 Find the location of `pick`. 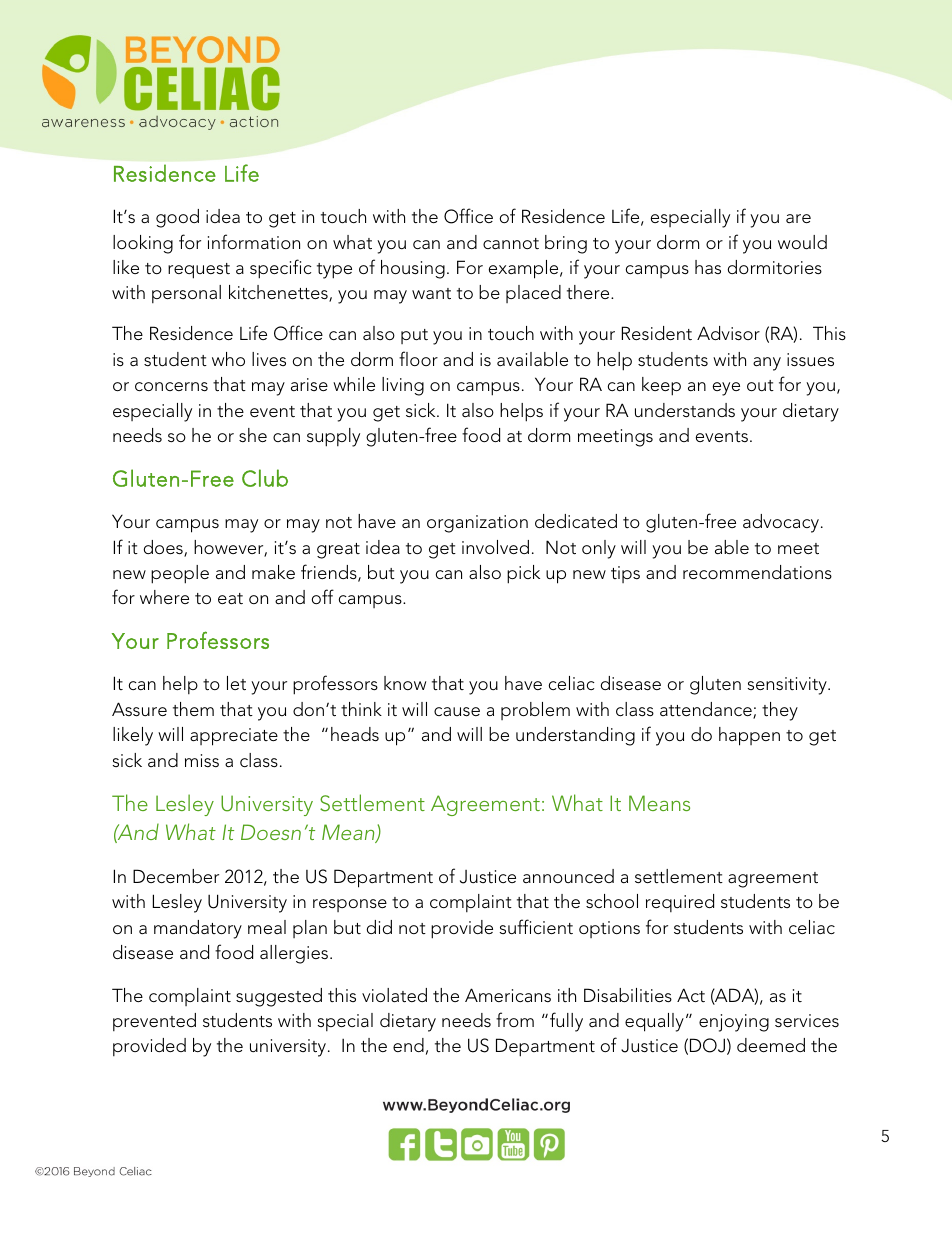

pick is located at coordinates (523, 574).
